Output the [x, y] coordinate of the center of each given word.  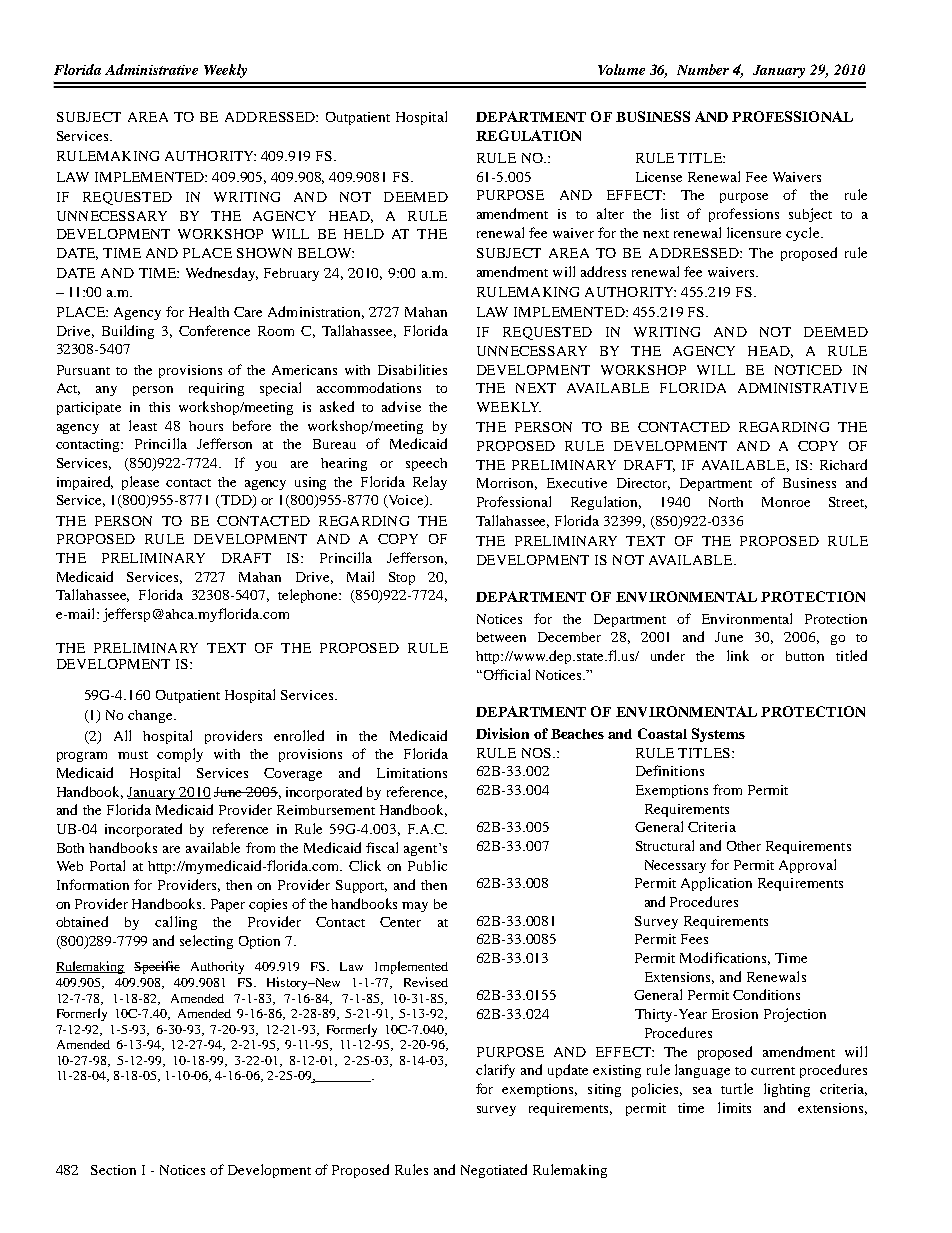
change [151, 716]
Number [703, 69]
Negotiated [494, 1171]
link [738, 655]
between [501, 637]
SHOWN [264, 253]
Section [113, 1170]
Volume [621, 69]
